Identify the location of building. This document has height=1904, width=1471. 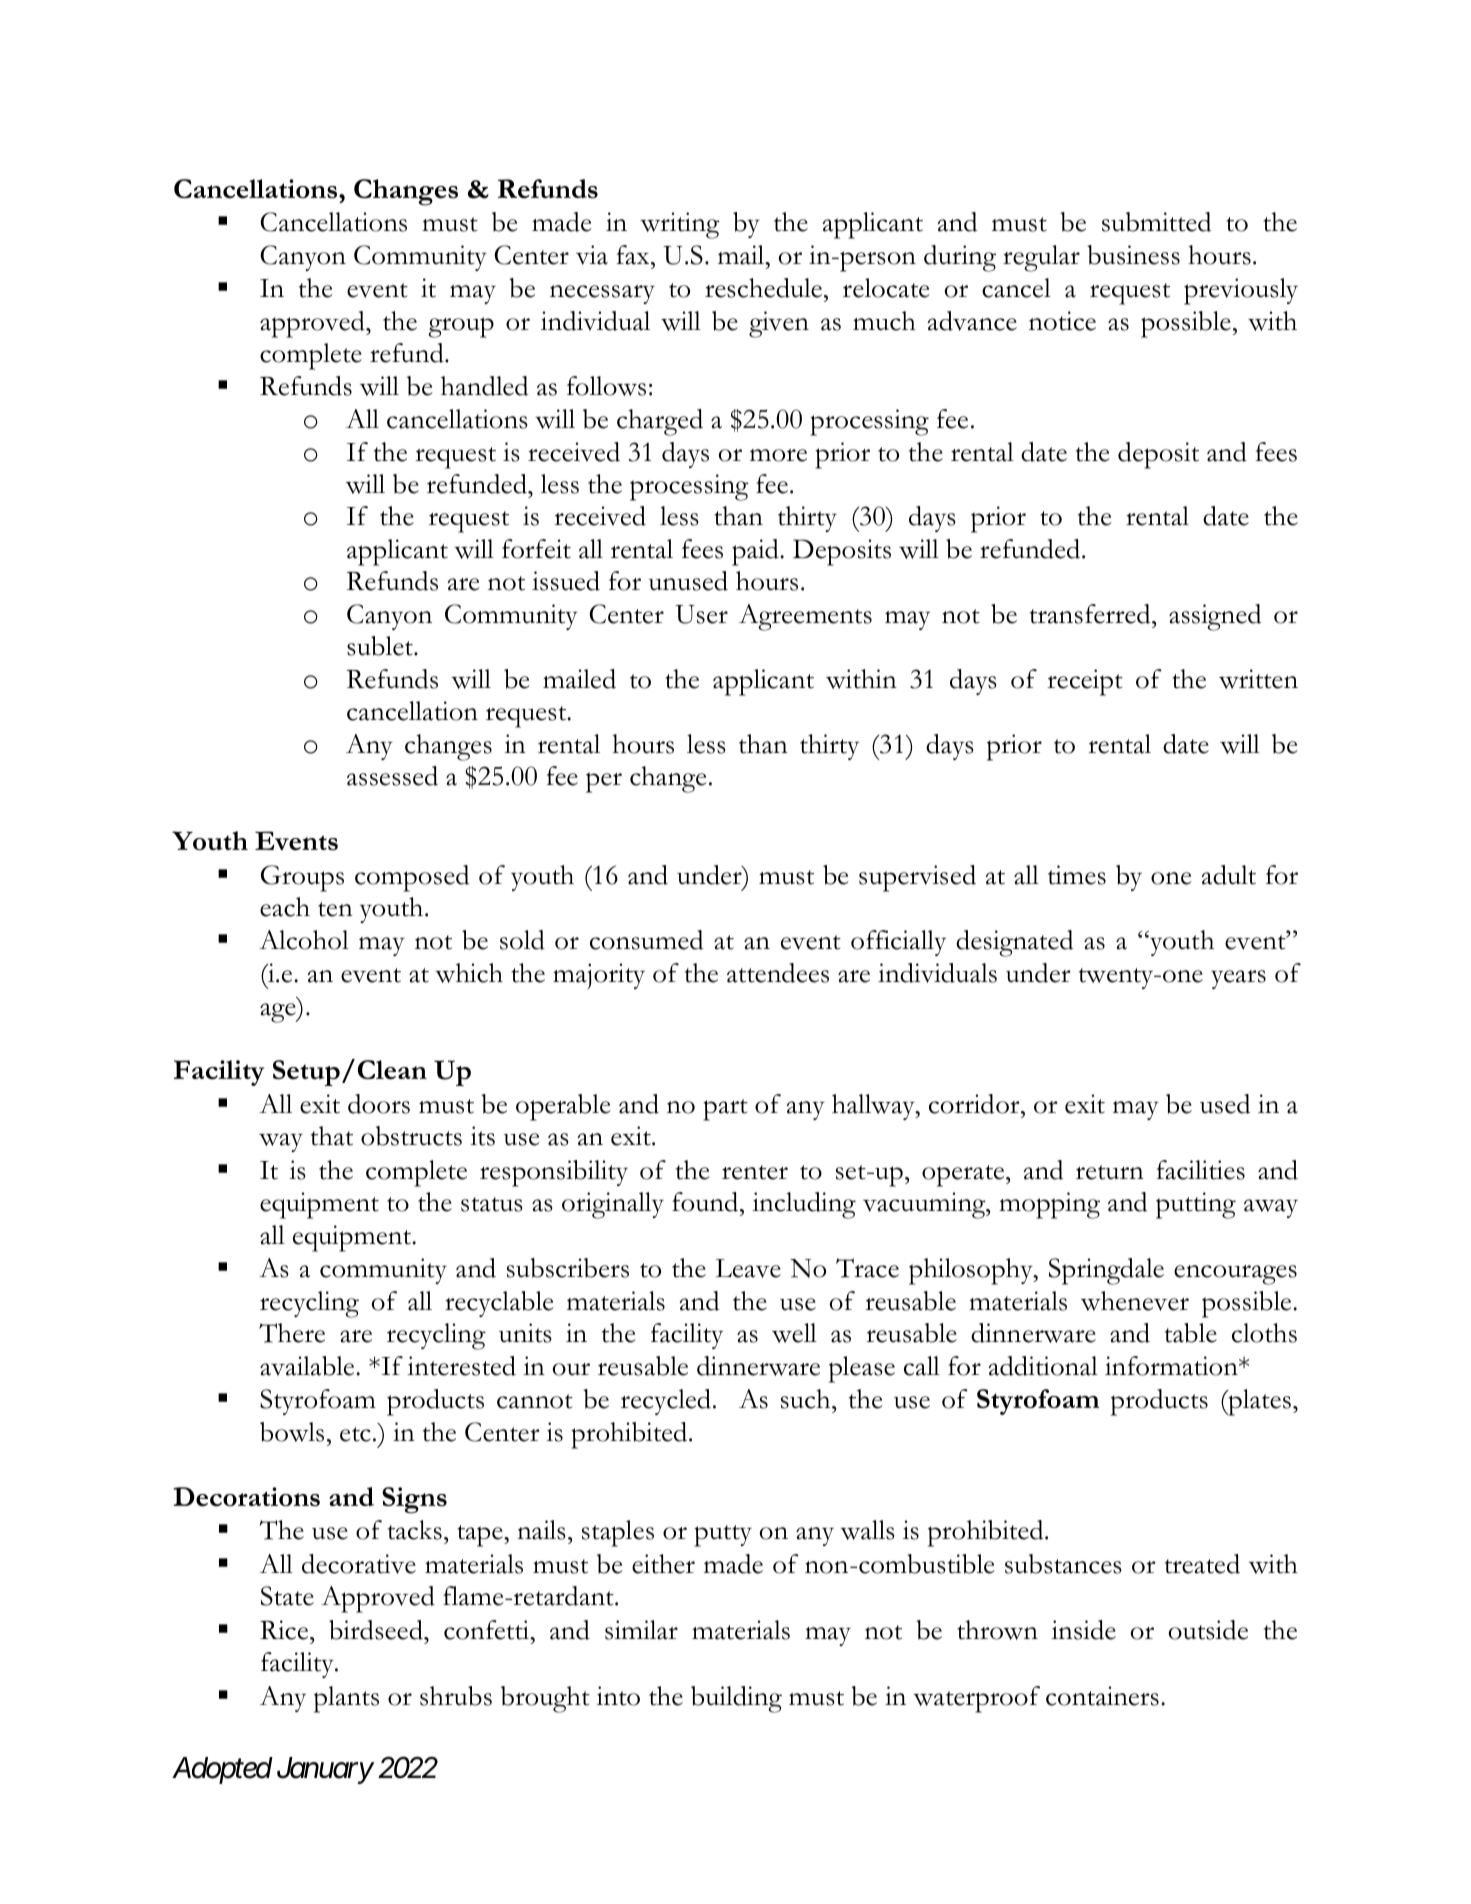
(736, 1699).
